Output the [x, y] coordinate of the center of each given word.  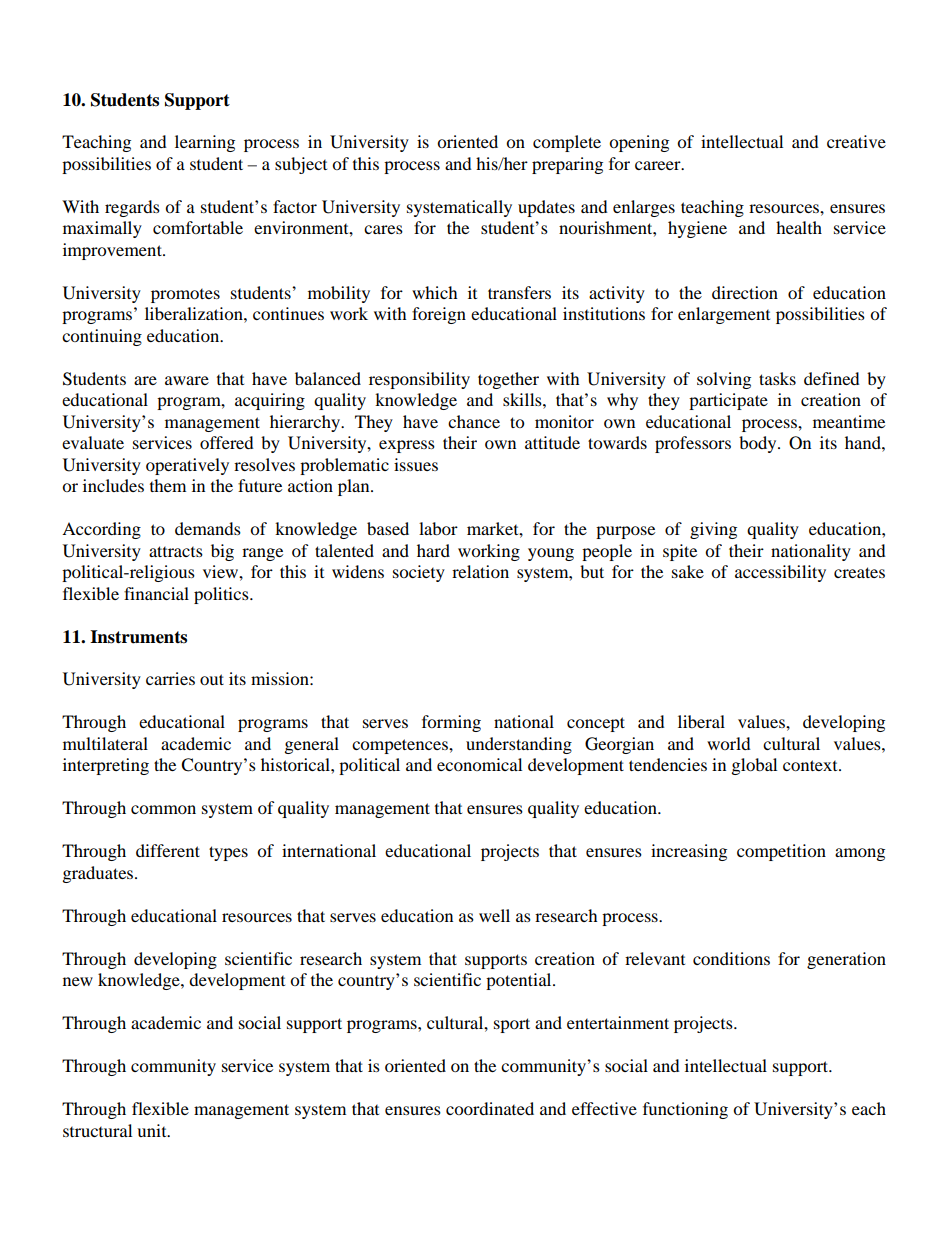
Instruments [138, 637]
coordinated [490, 1108]
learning [205, 143]
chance [474, 421]
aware [187, 380]
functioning [685, 1110]
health [799, 227]
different [168, 850]
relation [480, 571]
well [494, 915]
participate [728, 401]
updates [546, 208]
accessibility [780, 573]
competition [781, 852]
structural [97, 1130]
